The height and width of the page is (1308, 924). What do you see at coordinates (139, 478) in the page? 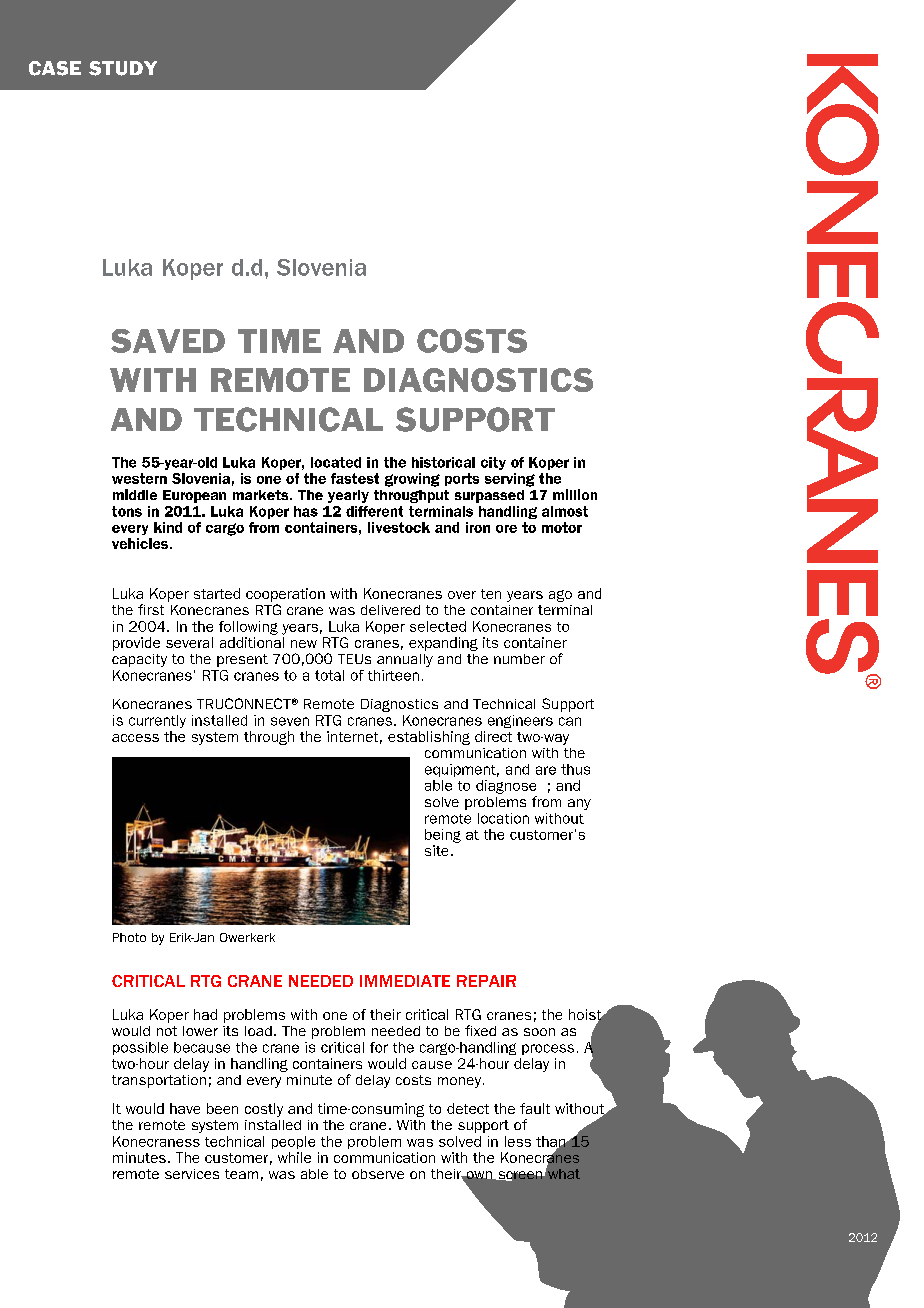
I see `western` at bounding box center [139, 478].
